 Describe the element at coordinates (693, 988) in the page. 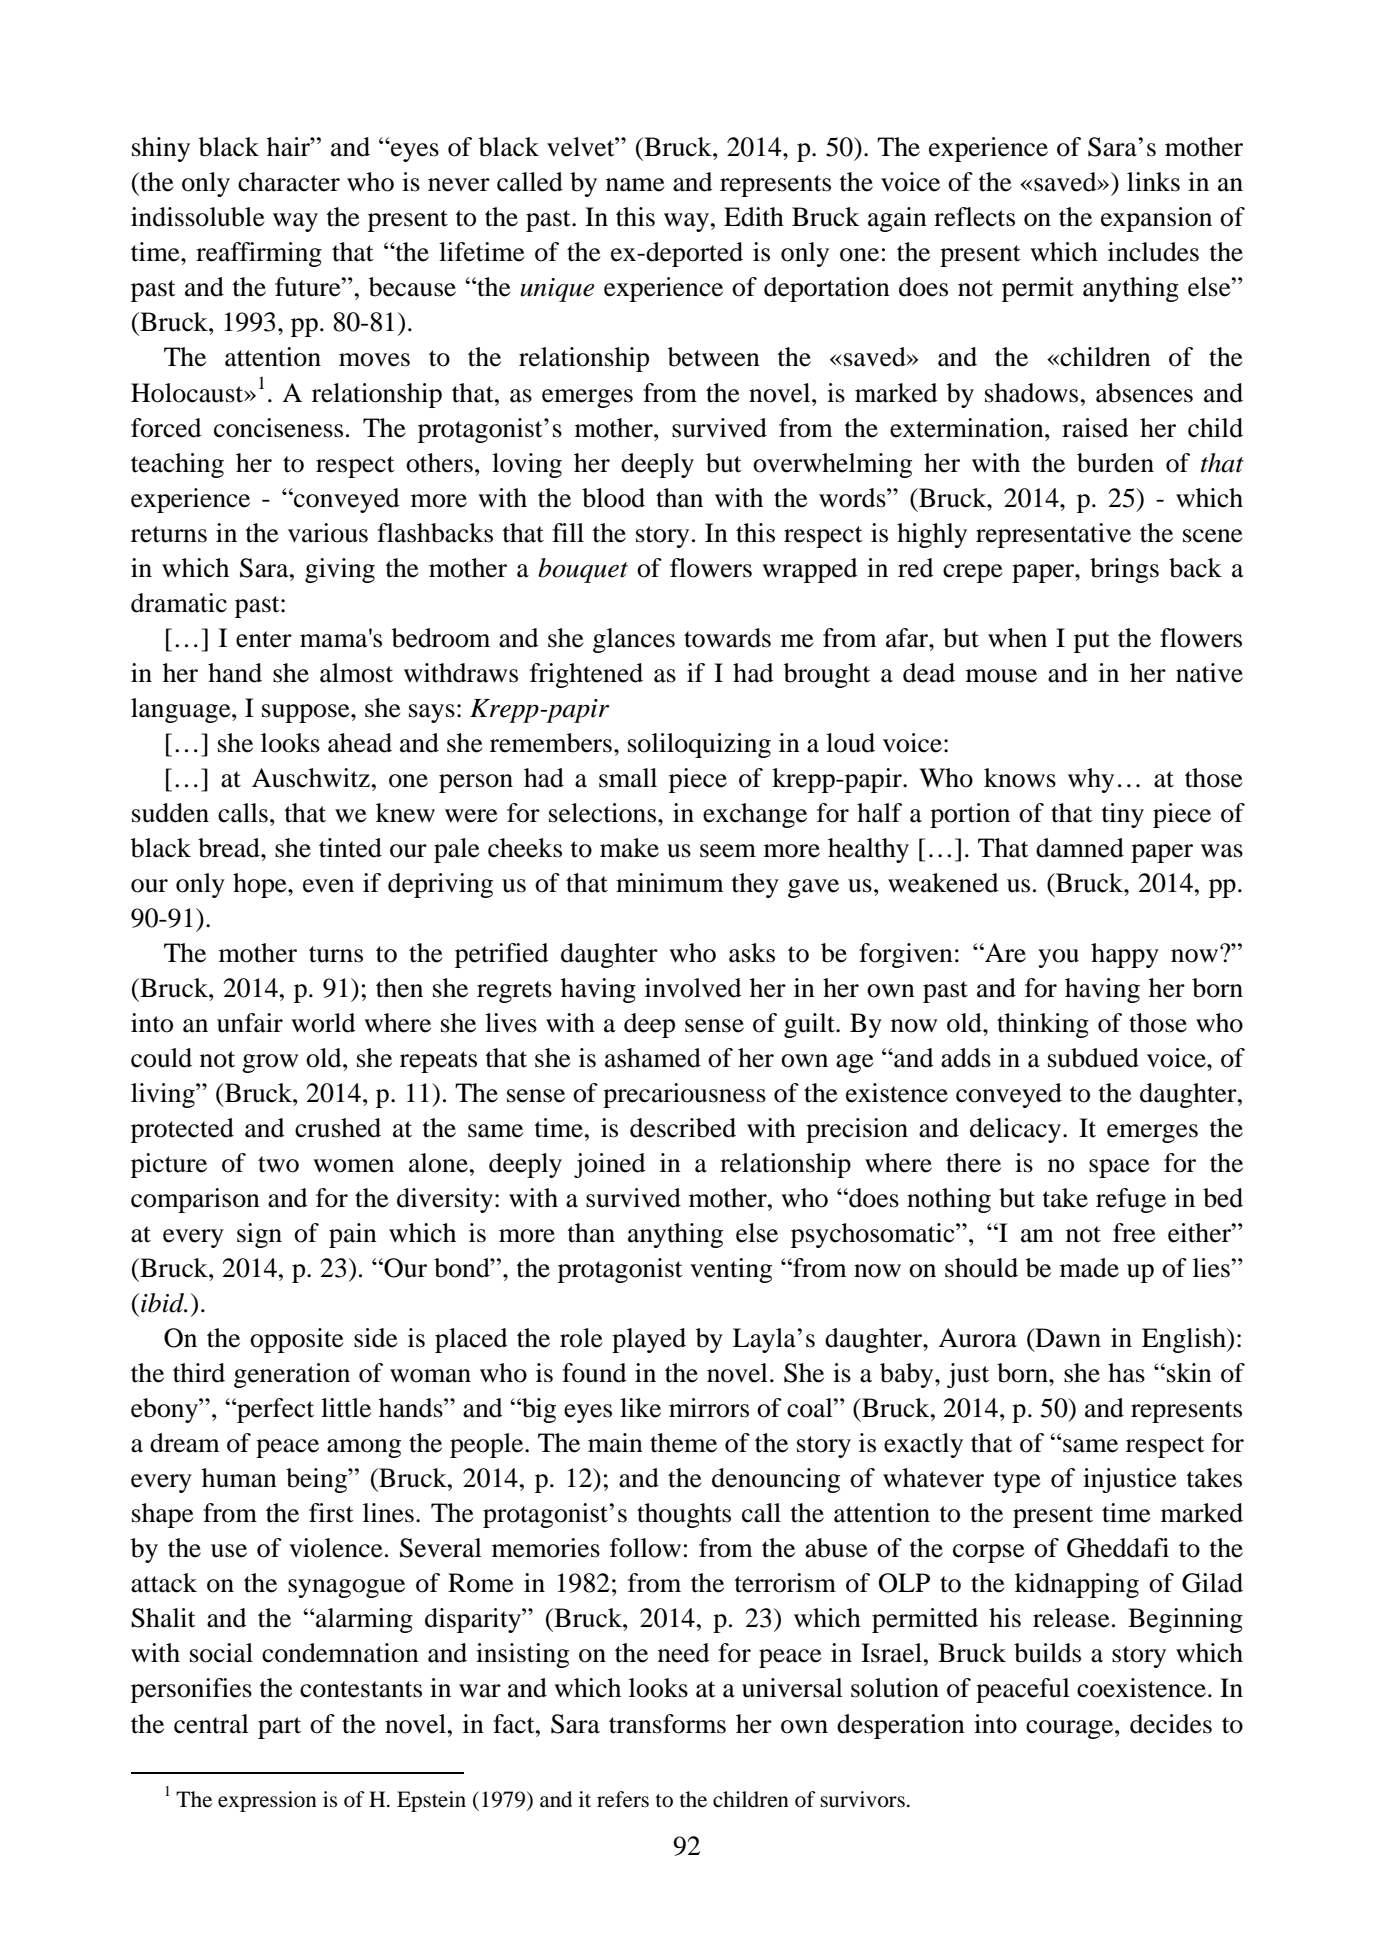

I see `involved` at that location.
